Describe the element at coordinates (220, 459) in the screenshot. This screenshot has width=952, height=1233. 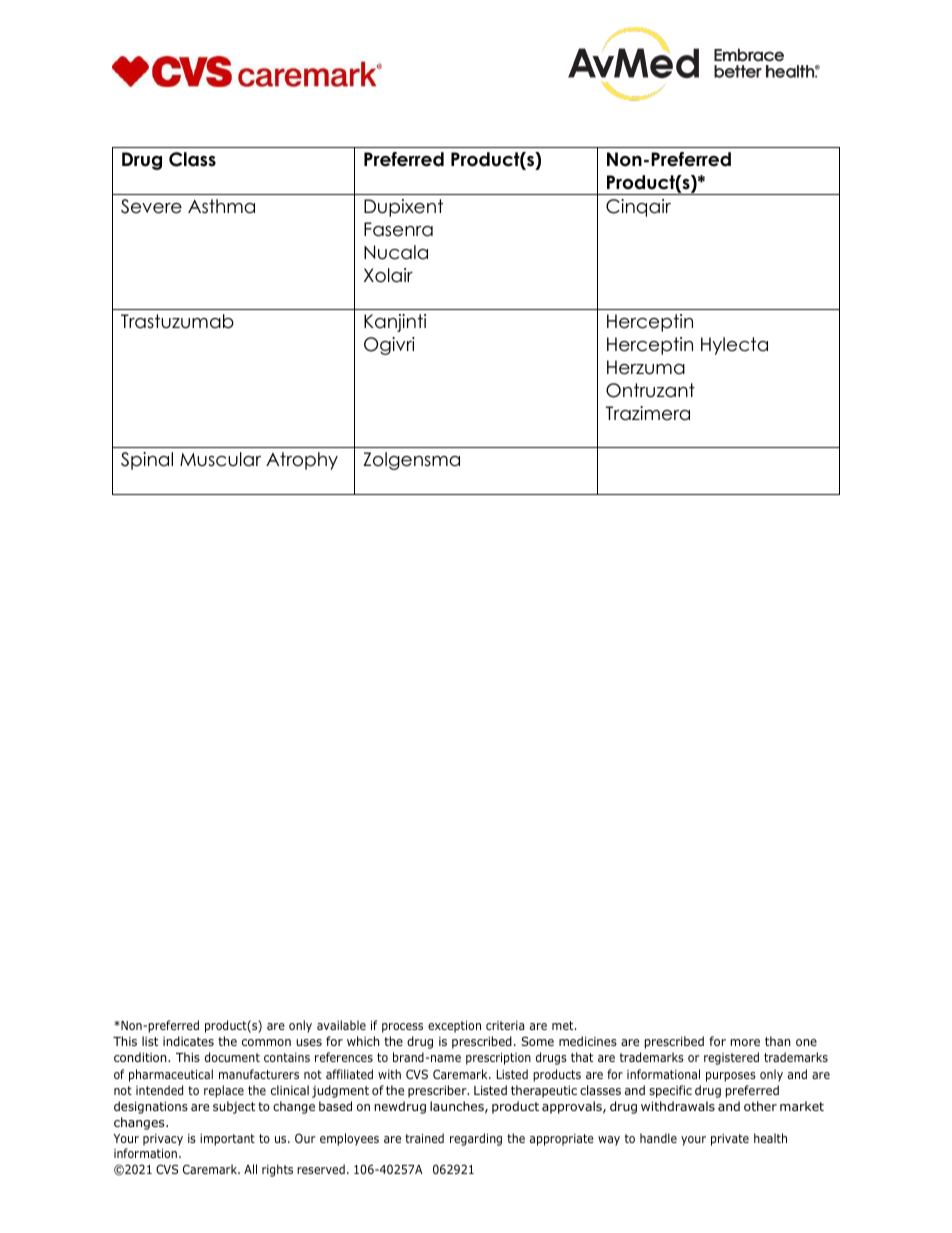
I see `Muscular` at that location.
